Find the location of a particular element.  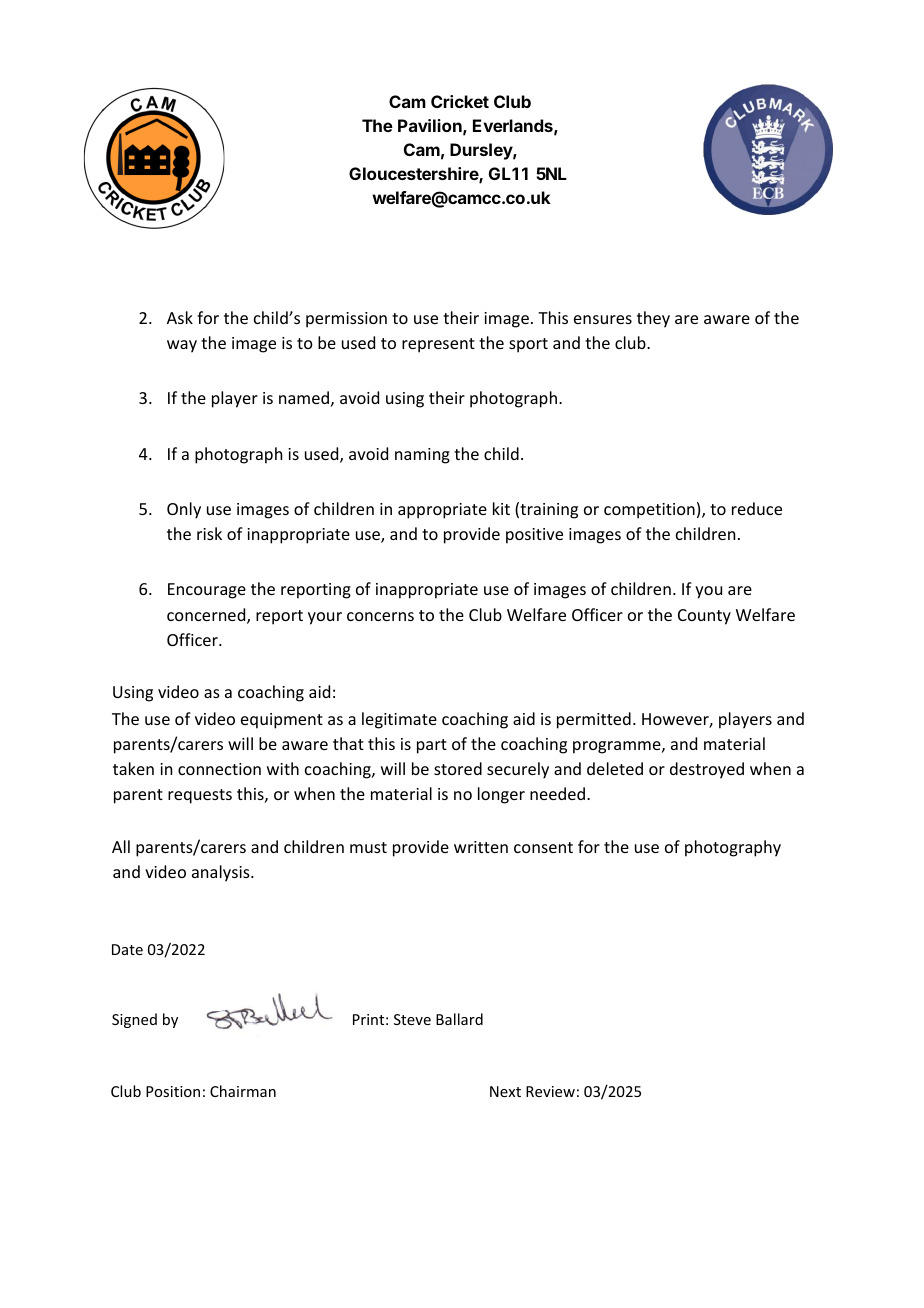

Review is located at coordinates (550, 1091).
